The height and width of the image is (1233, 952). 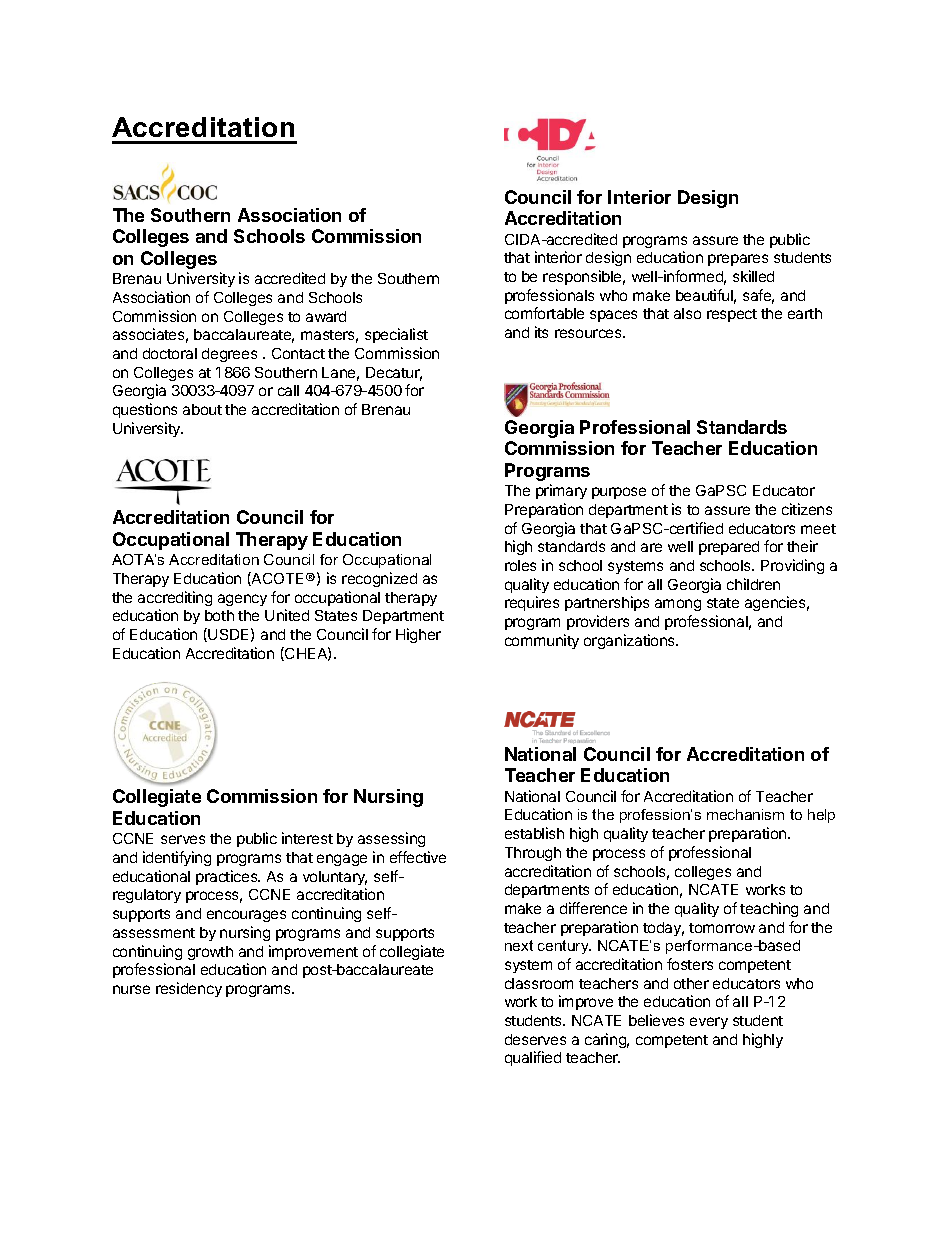 What do you see at coordinates (242, 600) in the image?
I see `agency` at bounding box center [242, 600].
